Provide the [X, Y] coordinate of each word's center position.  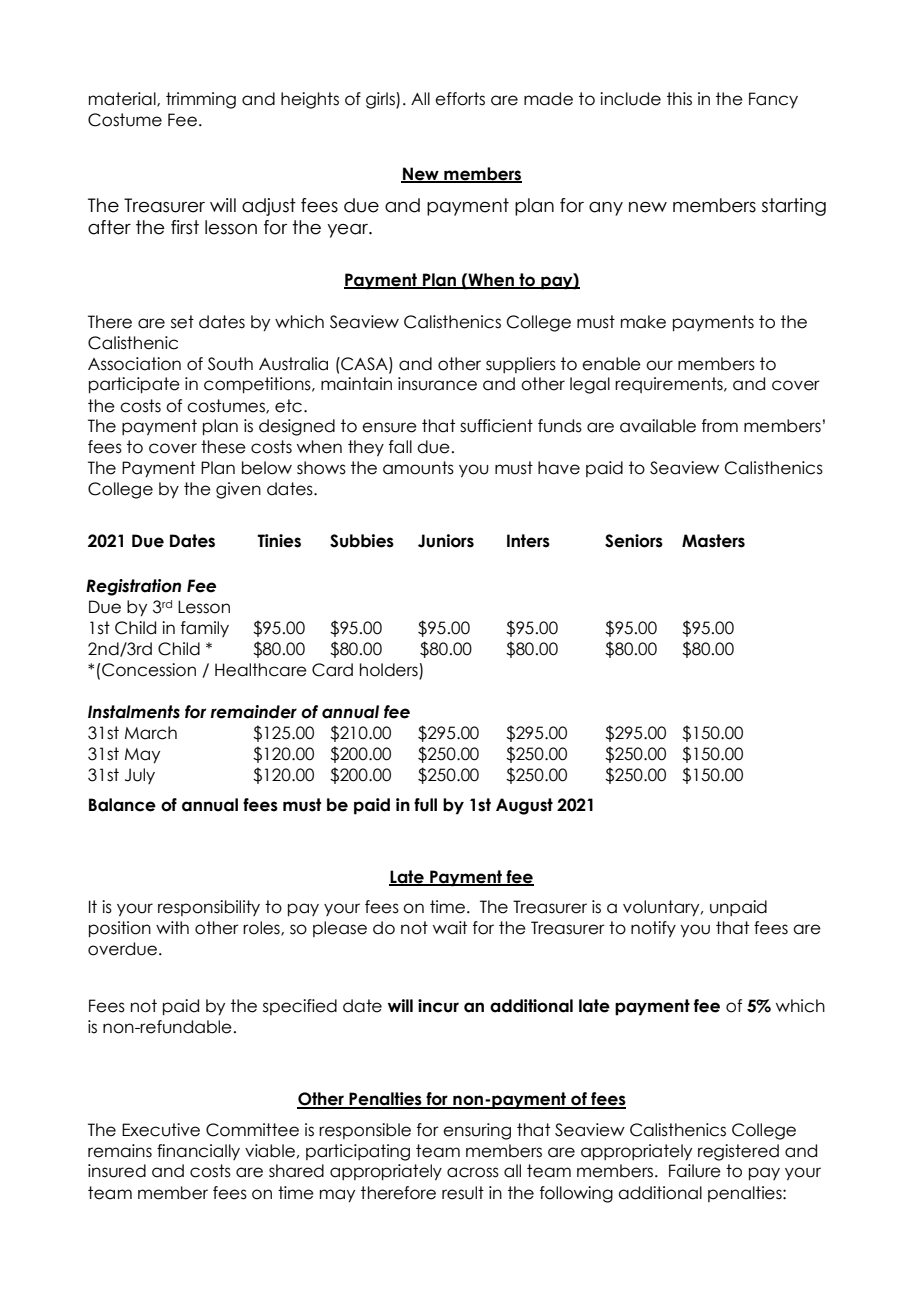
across [473, 1172]
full [425, 805]
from [720, 426]
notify [653, 929]
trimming [201, 100]
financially [198, 1152]
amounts [418, 468]
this [679, 99]
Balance [122, 805]
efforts [460, 99]
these [223, 447]
